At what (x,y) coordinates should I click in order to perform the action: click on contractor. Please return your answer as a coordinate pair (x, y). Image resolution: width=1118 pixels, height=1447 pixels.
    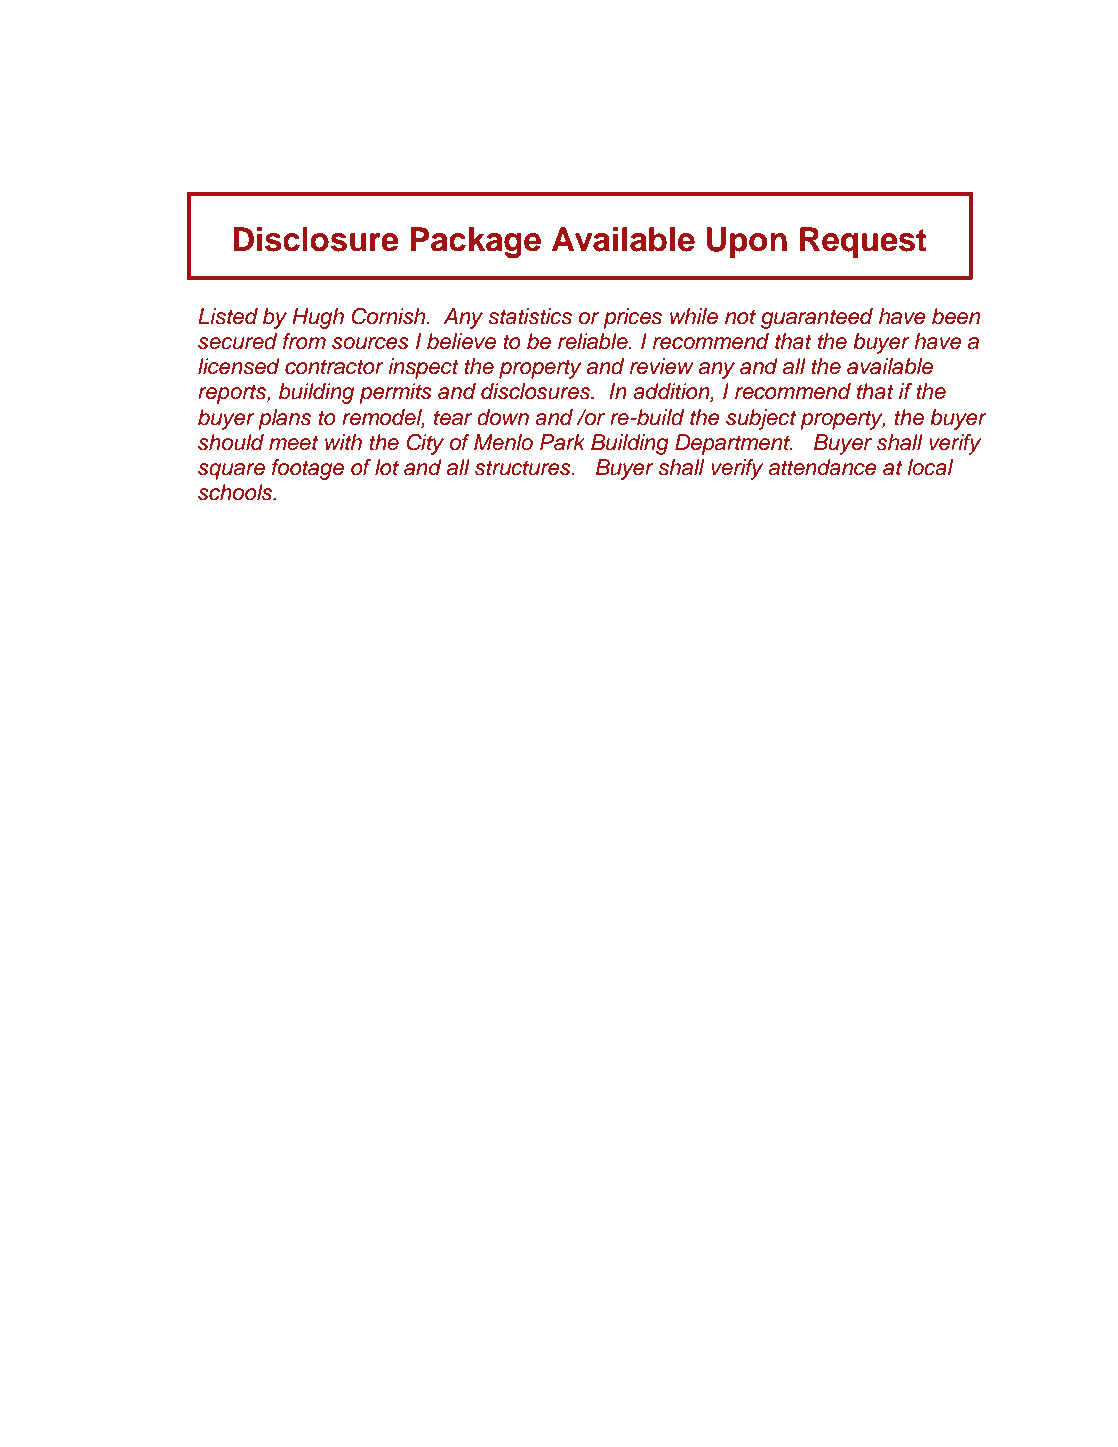
    Looking at the image, I should click on (334, 367).
